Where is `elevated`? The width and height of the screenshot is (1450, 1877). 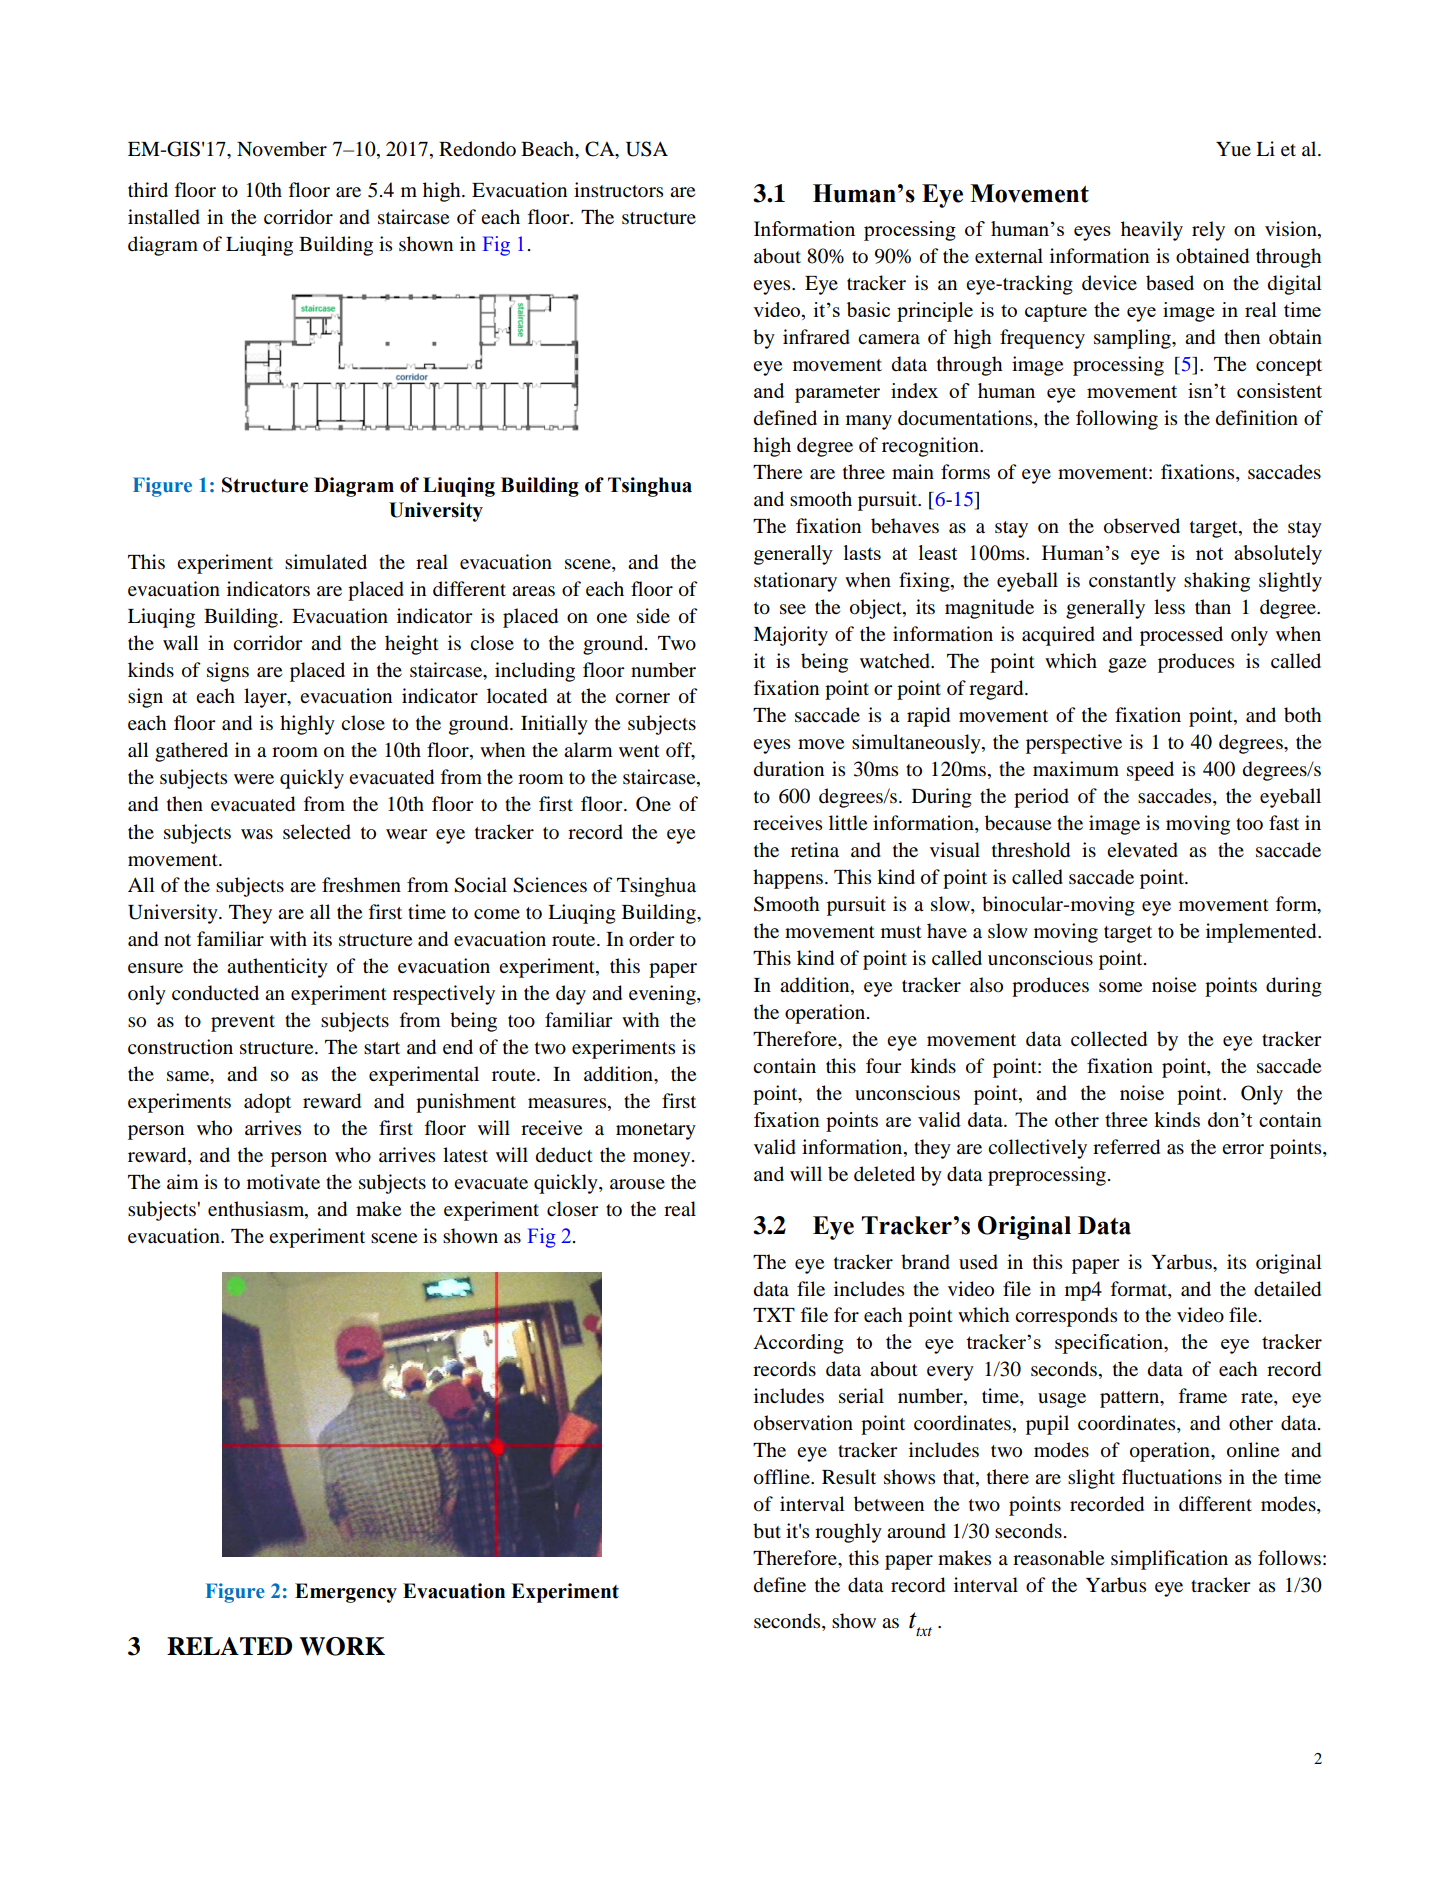
elevated is located at coordinates (1142, 850).
